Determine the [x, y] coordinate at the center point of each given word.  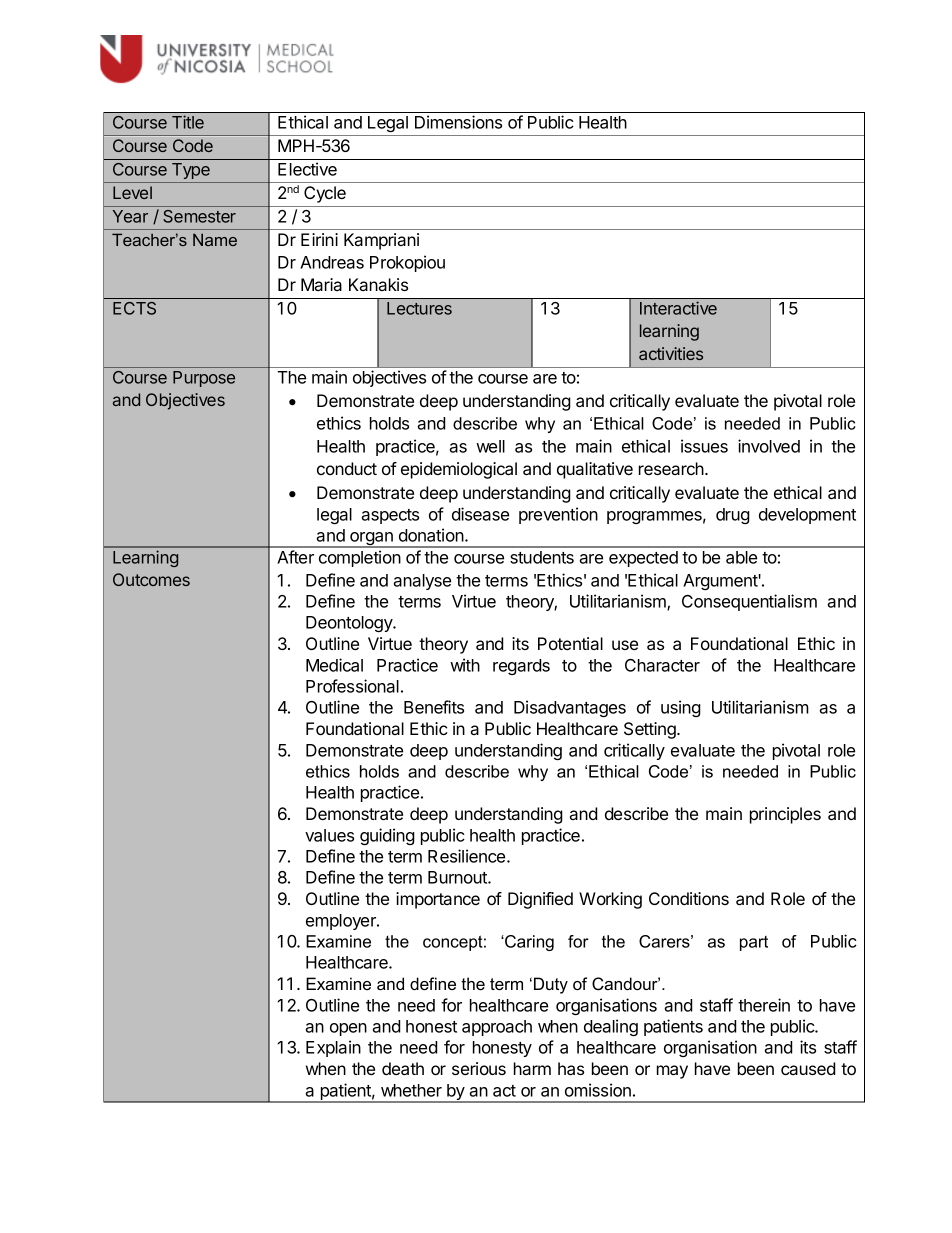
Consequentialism [749, 602]
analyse [422, 582]
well [490, 446]
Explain [333, 1048]
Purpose [204, 379]
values [329, 835]
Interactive [678, 308]
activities [671, 353]
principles [785, 815]
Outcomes [151, 579]
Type [191, 171]
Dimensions [458, 122]
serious [479, 1068]
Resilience [468, 856]
